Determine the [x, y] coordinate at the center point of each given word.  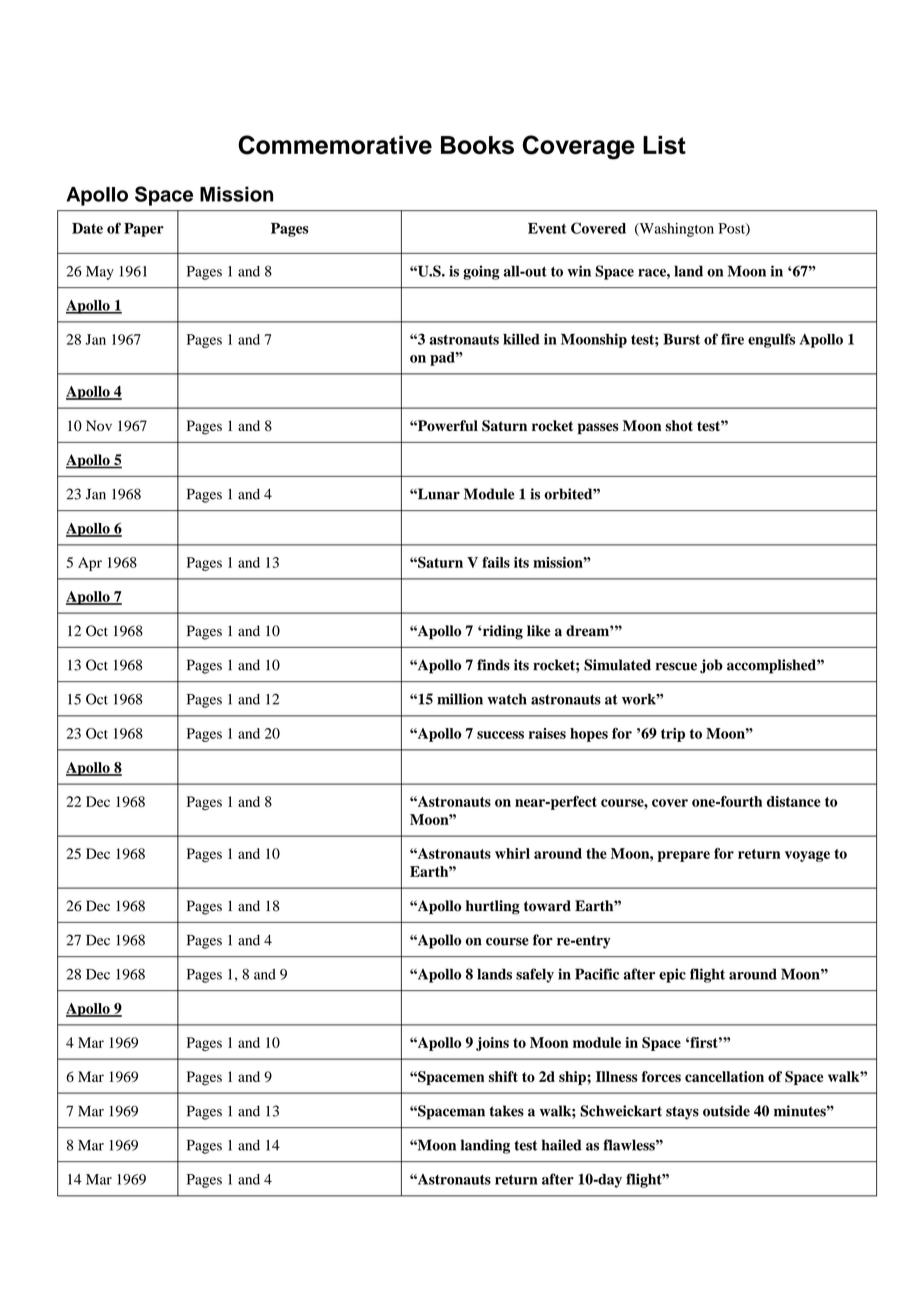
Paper [144, 230]
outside [726, 1111]
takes [506, 1111]
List [664, 145]
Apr [90, 564]
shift [503, 1076]
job [711, 666]
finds [493, 665]
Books [477, 145]
